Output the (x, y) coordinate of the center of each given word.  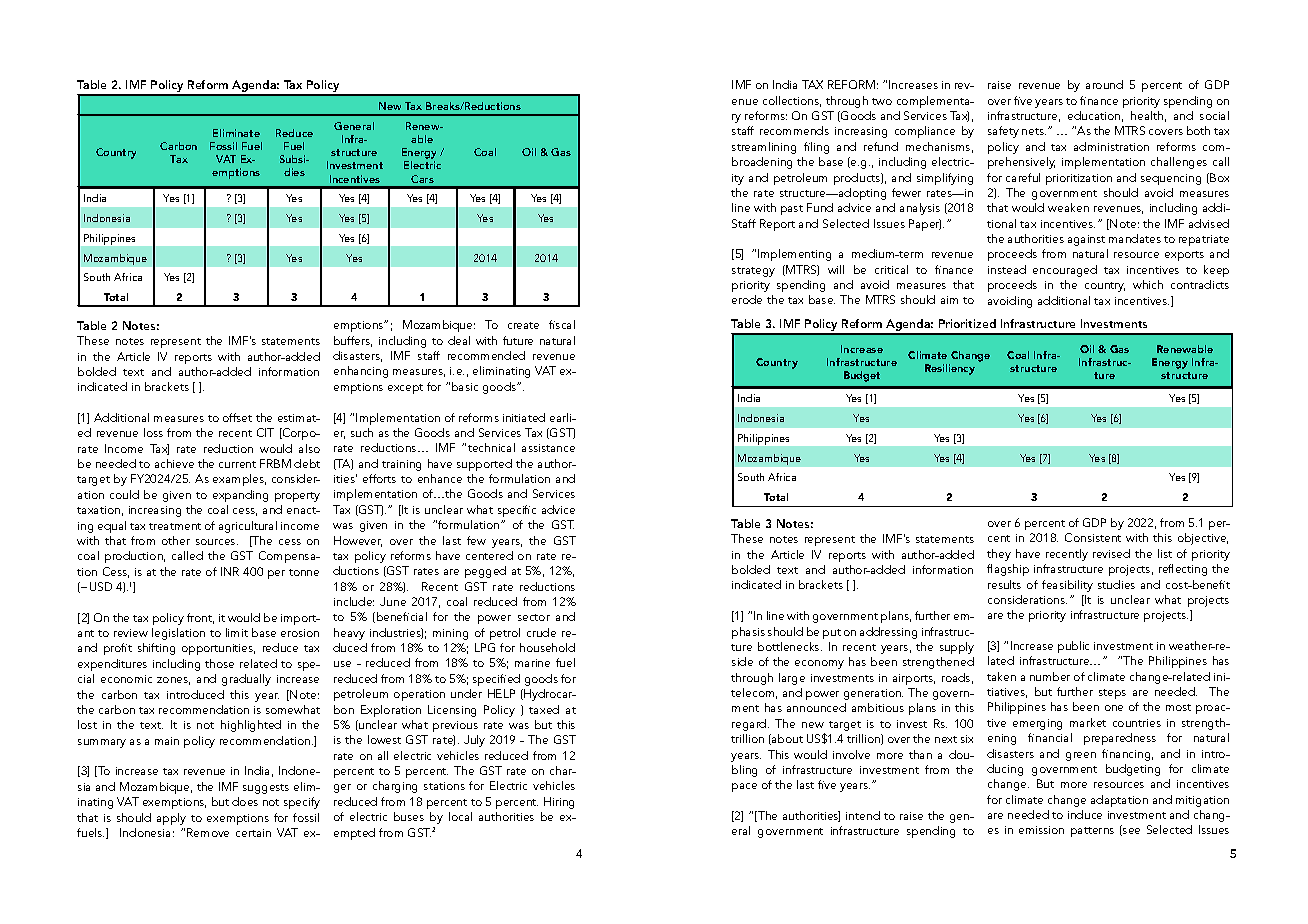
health (1147, 115)
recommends (794, 130)
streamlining (764, 148)
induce (1085, 814)
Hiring (559, 803)
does (245, 801)
